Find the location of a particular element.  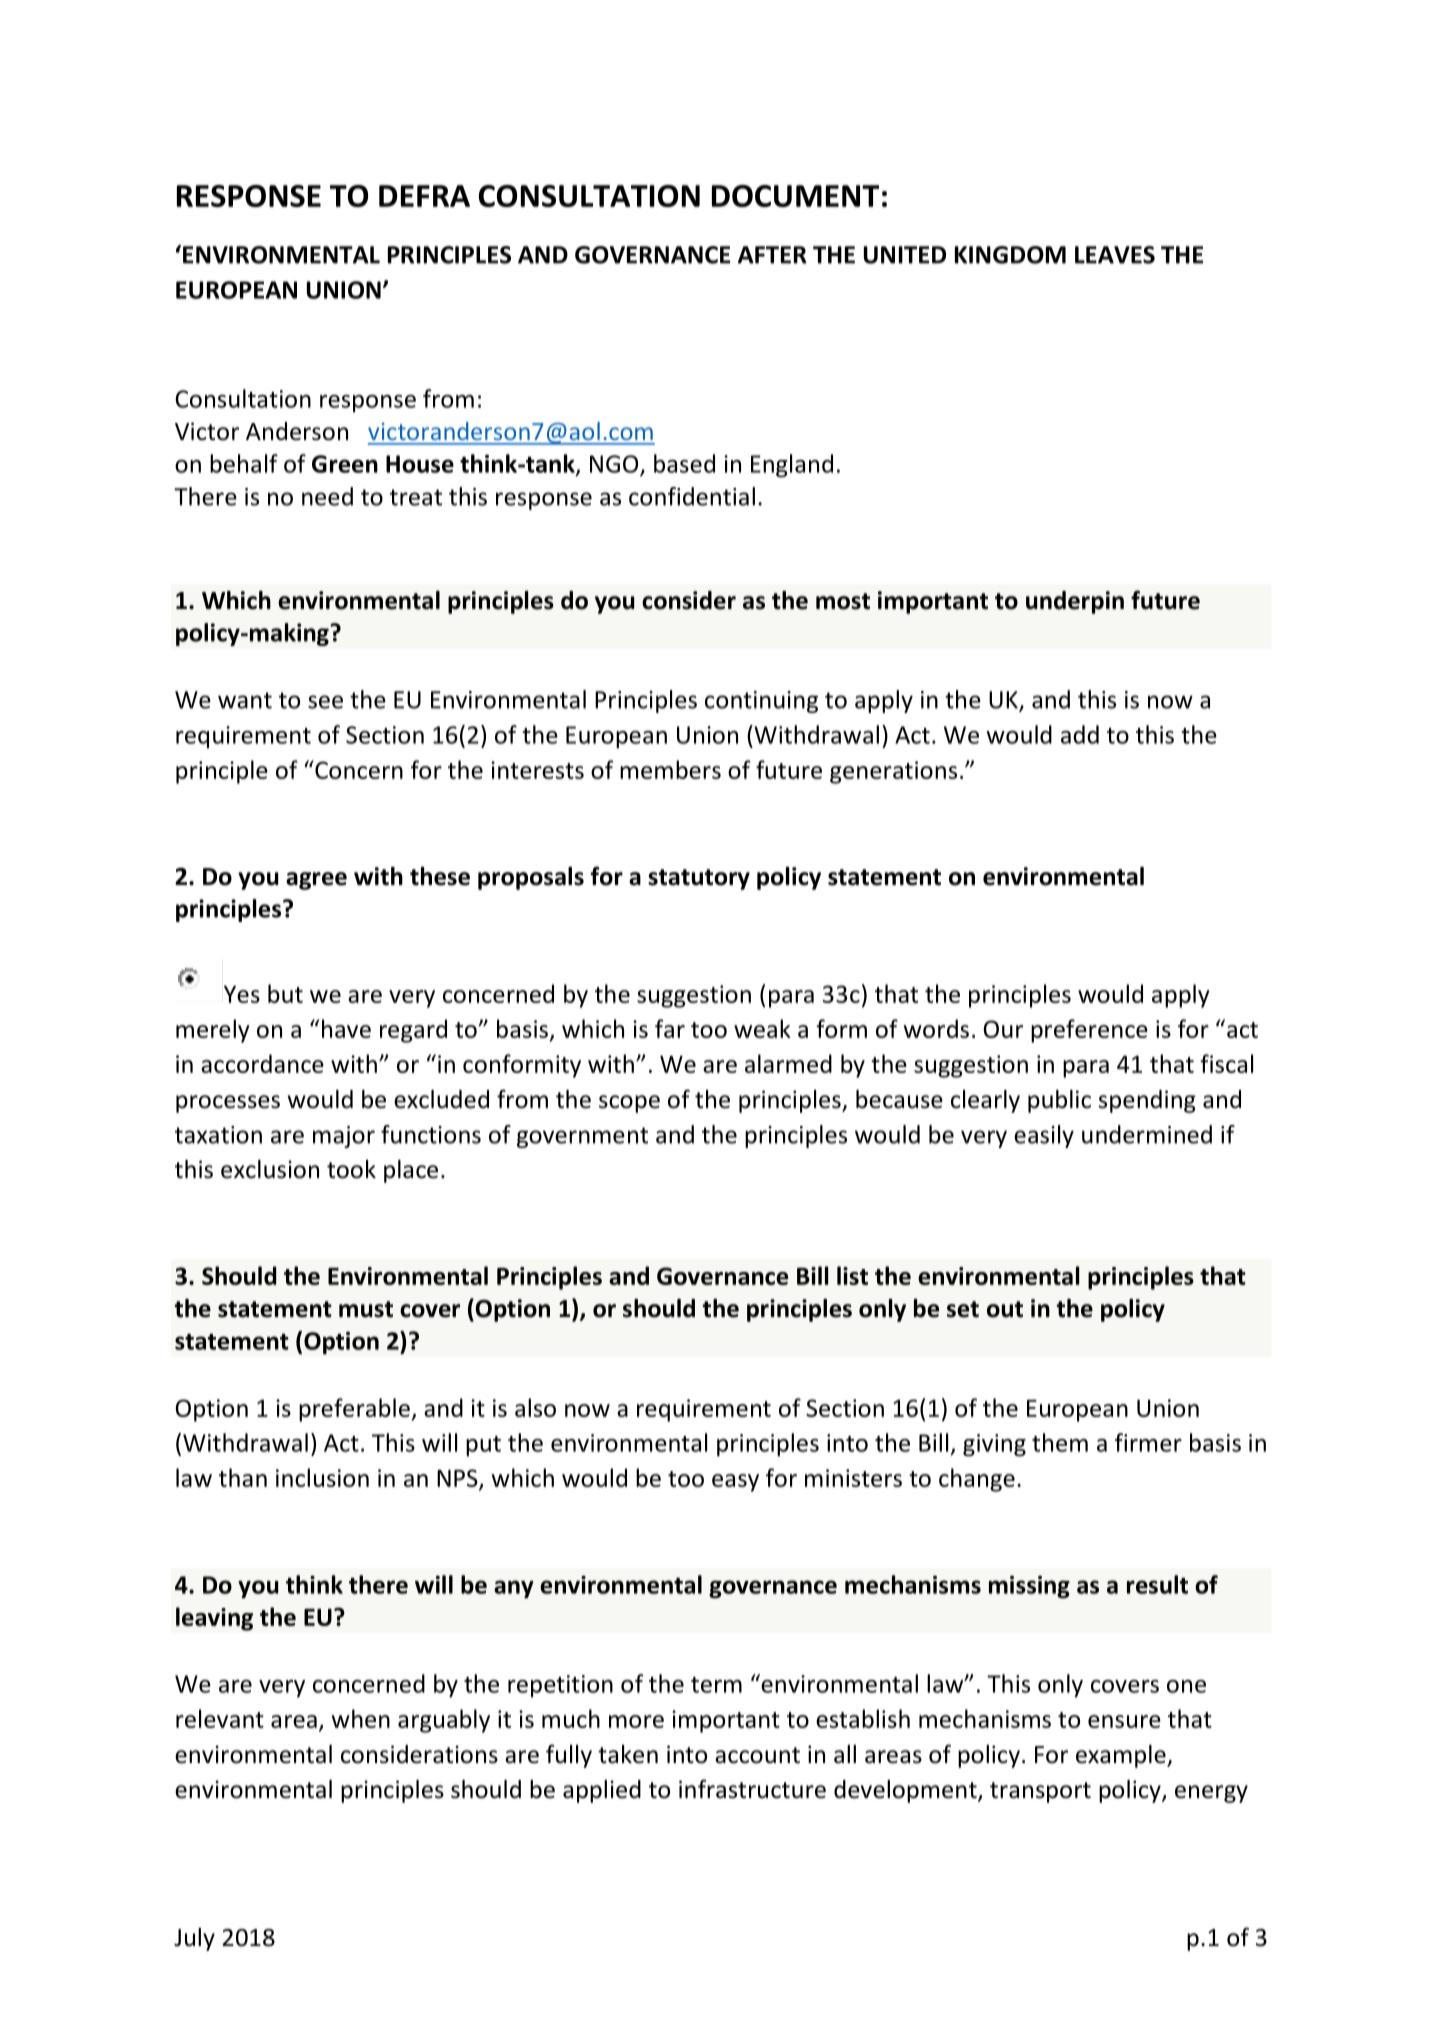

July is located at coordinates (194, 1939).
